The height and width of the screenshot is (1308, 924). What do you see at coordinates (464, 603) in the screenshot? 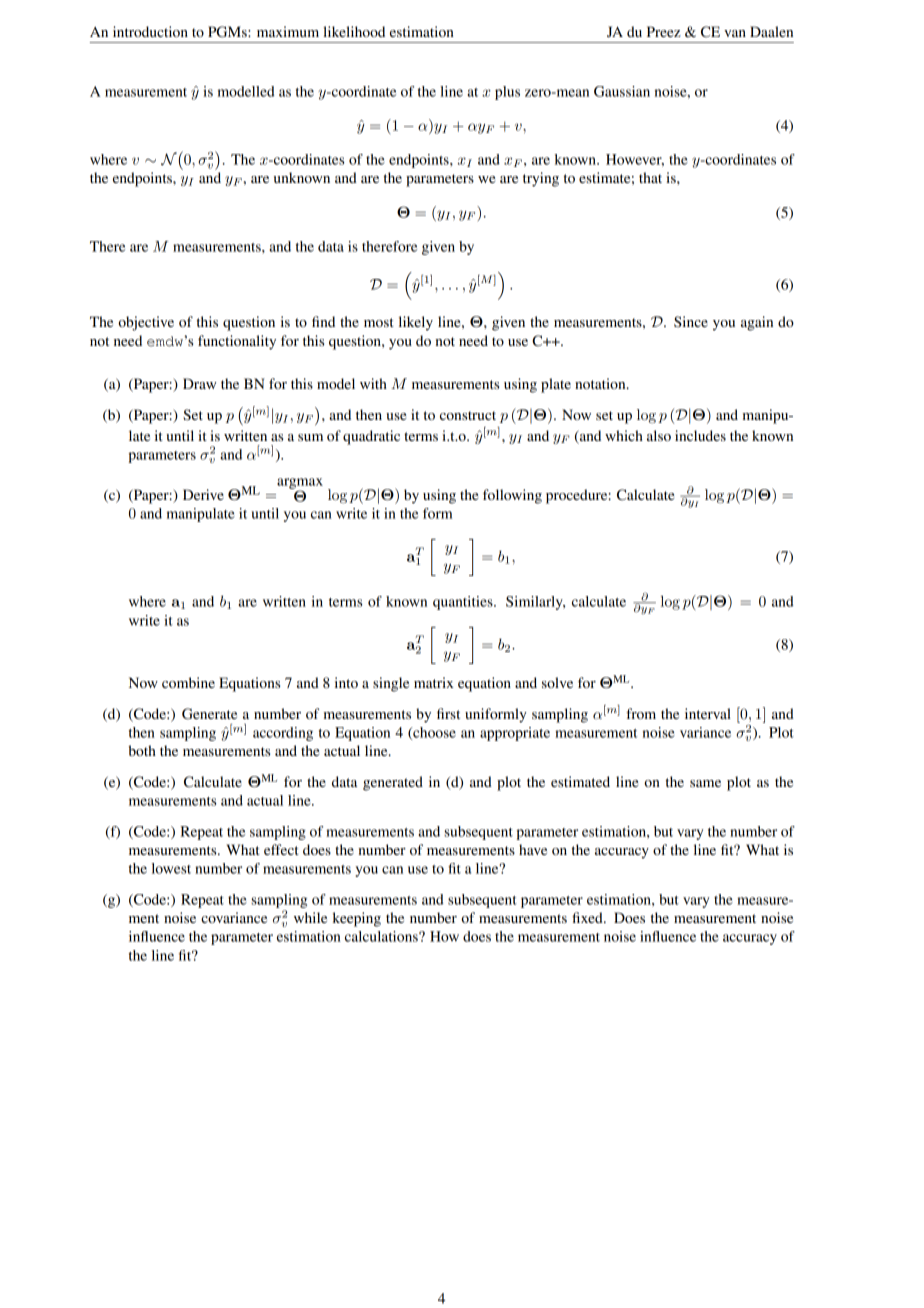
I see `quantities` at bounding box center [464, 603].
